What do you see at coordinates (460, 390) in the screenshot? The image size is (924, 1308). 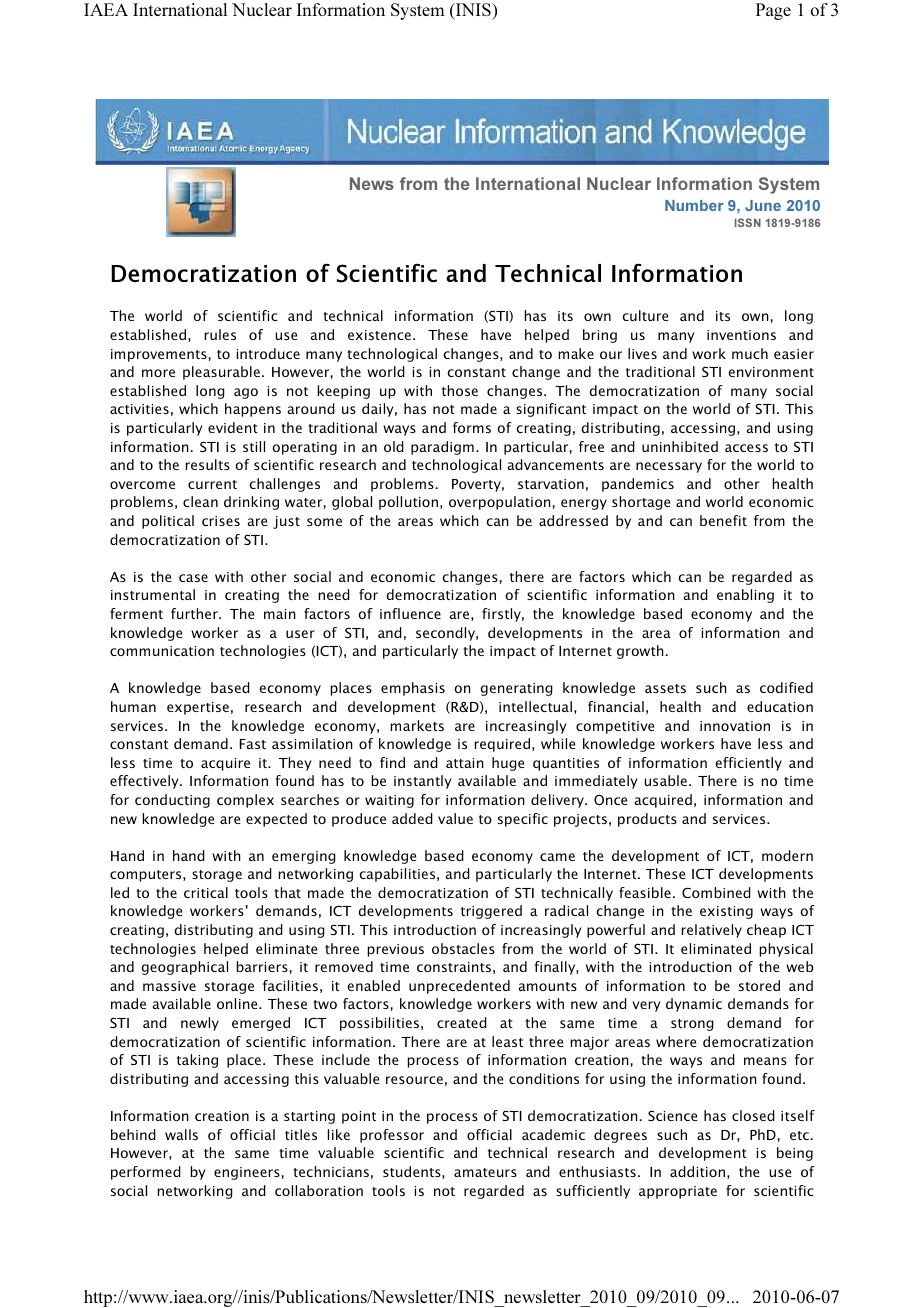 I see `those` at bounding box center [460, 390].
